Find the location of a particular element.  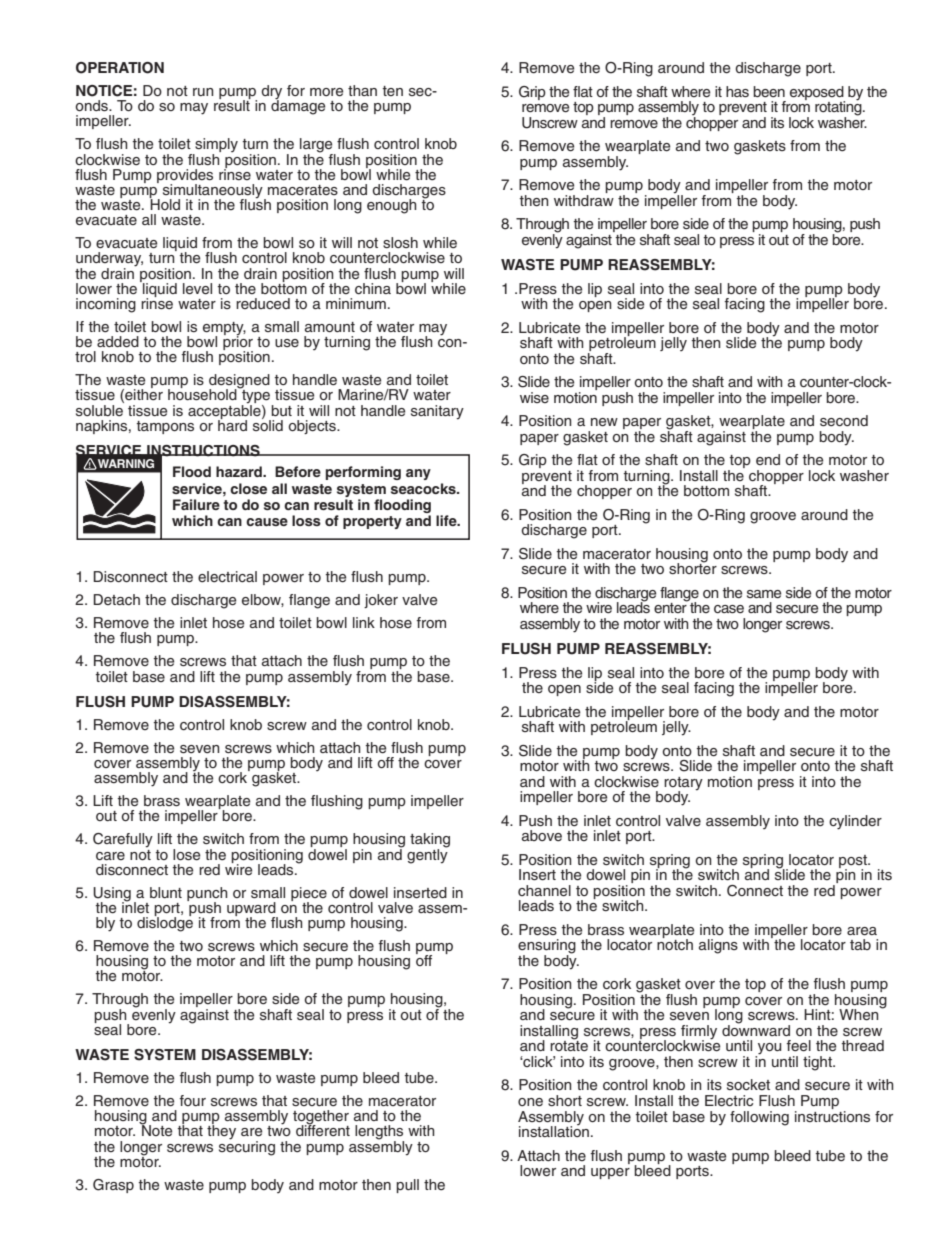

joker is located at coordinates (381, 601).
